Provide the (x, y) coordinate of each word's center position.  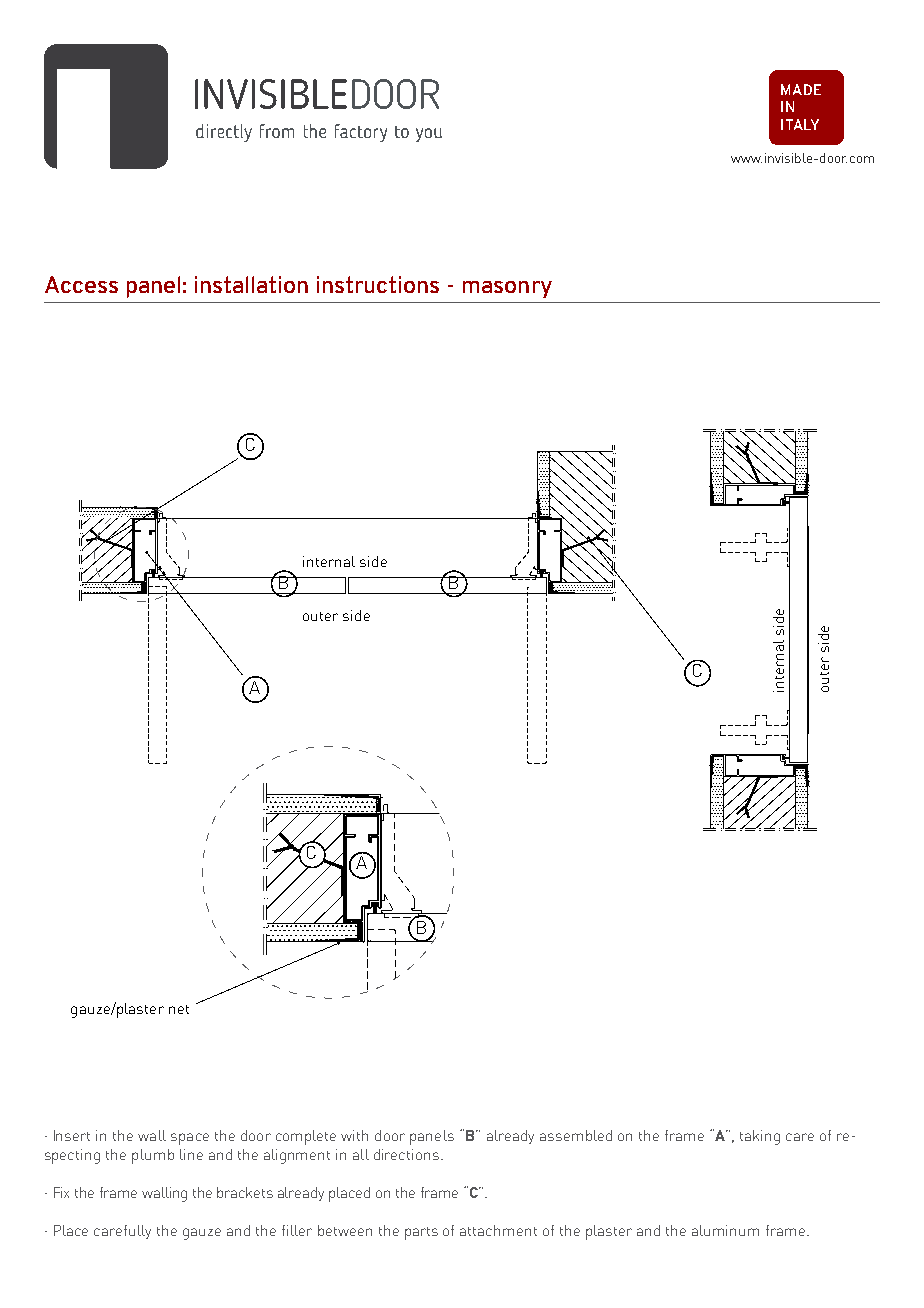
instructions (378, 284)
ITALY (800, 124)
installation (251, 284)
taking (760, 1137)
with (354, 1135)
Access (81, 284)
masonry (507, 289)
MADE (801, 89)
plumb (153, 1156)
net (179, 1009)
